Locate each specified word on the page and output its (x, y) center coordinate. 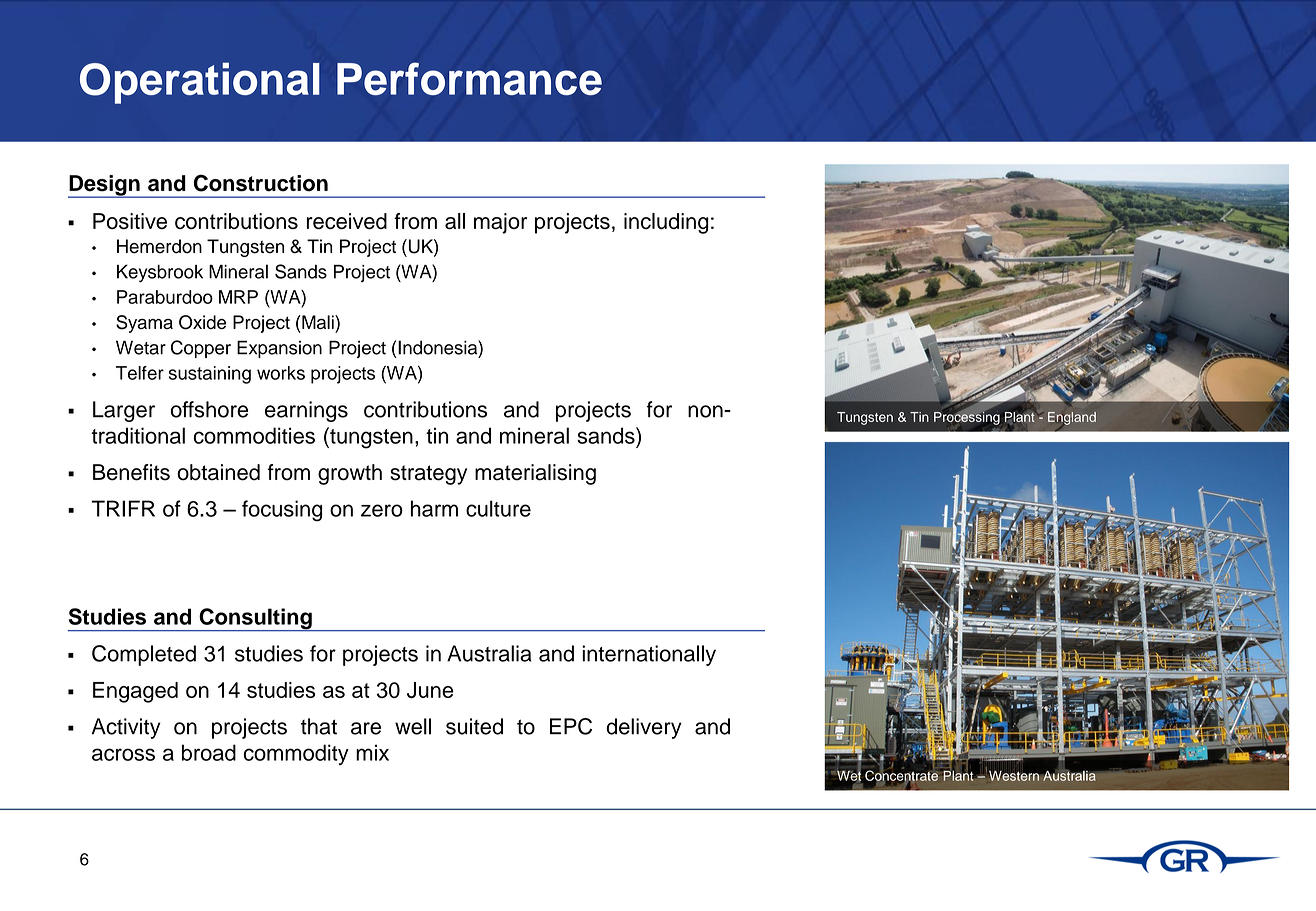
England (1072, 419)
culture (498, 508)
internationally (649, 655)
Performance (469, 78)
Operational (199, 83)
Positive (130, 221)
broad (209, 752)
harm (434, 508)
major (500, 223)
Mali (318, 322)
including (666, 223)
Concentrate (901, 775)
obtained (218, 472)
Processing (967, 417)
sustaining (210, 375)
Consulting (255, 620)
